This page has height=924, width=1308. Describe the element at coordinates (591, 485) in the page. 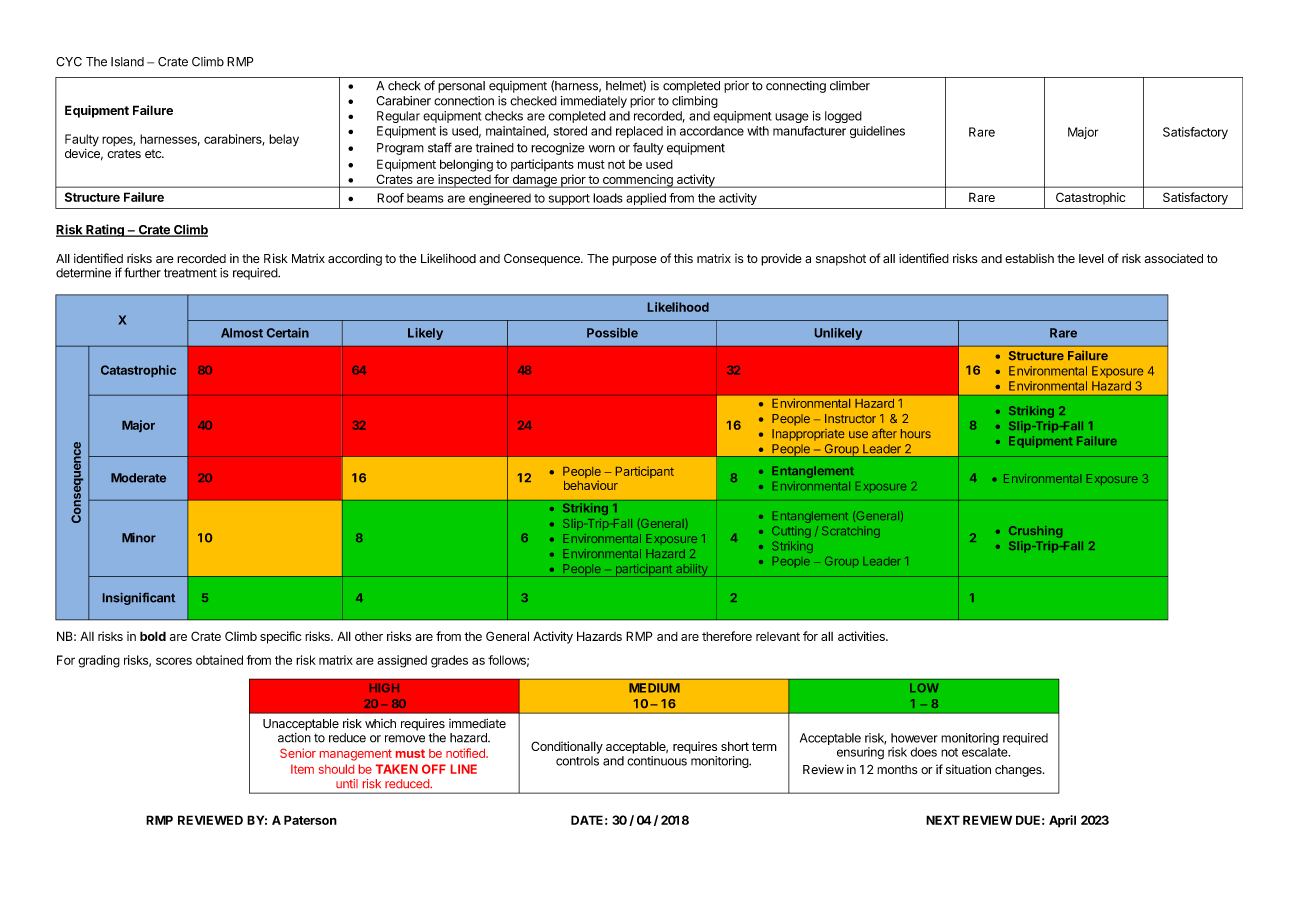

I see `behaviour` at that location.
